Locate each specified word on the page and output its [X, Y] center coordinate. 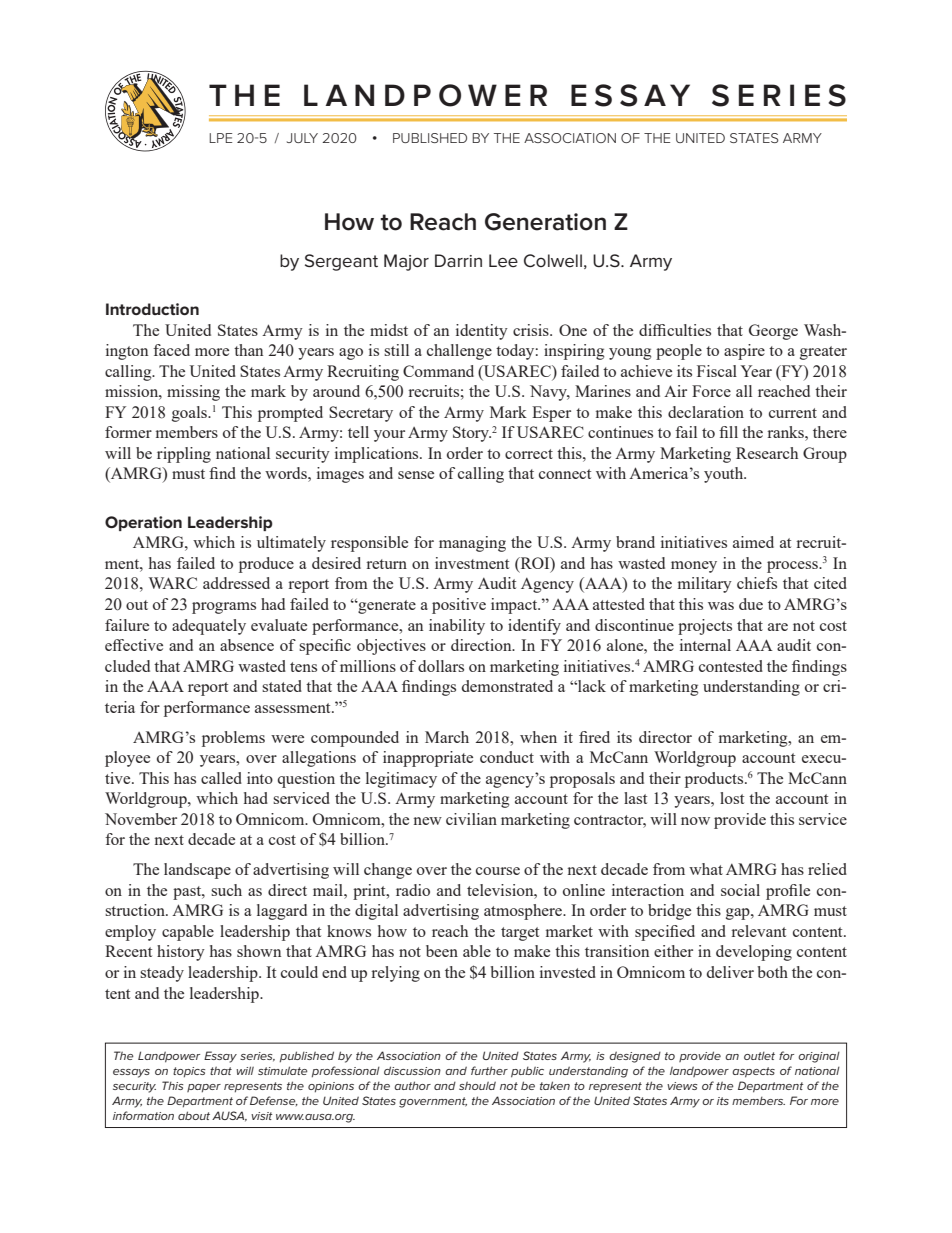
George [773, 332]
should [477, 1085]
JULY [302, 138]
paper [204, 1088]
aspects [753, 1072]
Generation [545, 222]
